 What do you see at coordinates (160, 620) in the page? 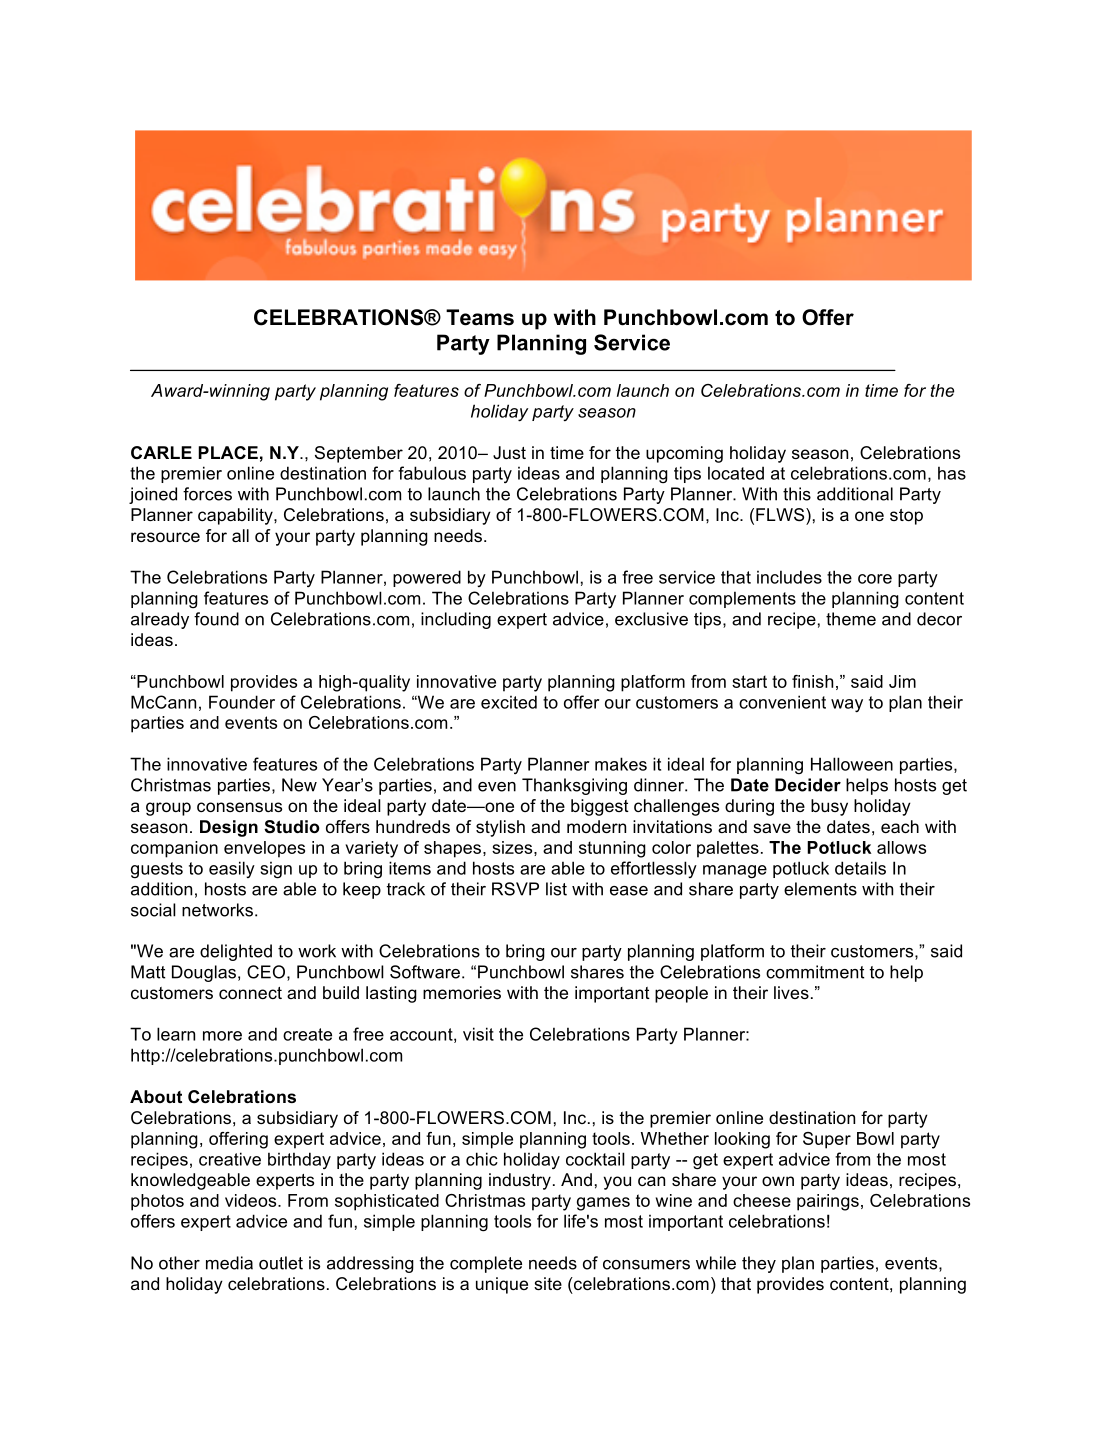
I see `already` at bounding box center [160, 620].
